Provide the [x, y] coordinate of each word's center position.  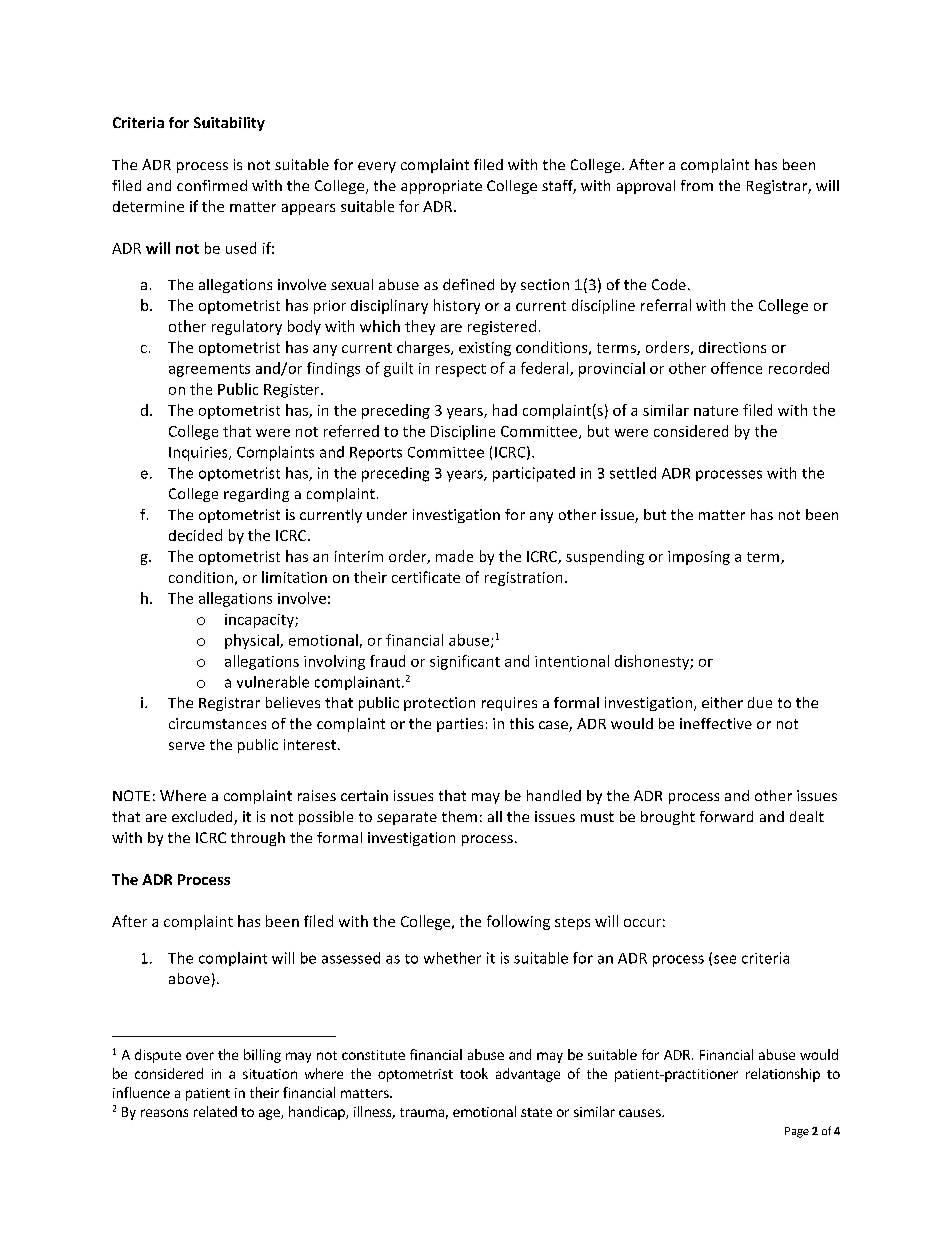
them [459, 816]
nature [716, 411]
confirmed [212, 185]
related [215, 1111]
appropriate [441, 187]
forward [726, 816]
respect [461, 370]
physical [253, 641]
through [258, 839]
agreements [209, 370]
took [474, 1073]
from [697, 185]
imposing [699, 558]
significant [465, 662]
